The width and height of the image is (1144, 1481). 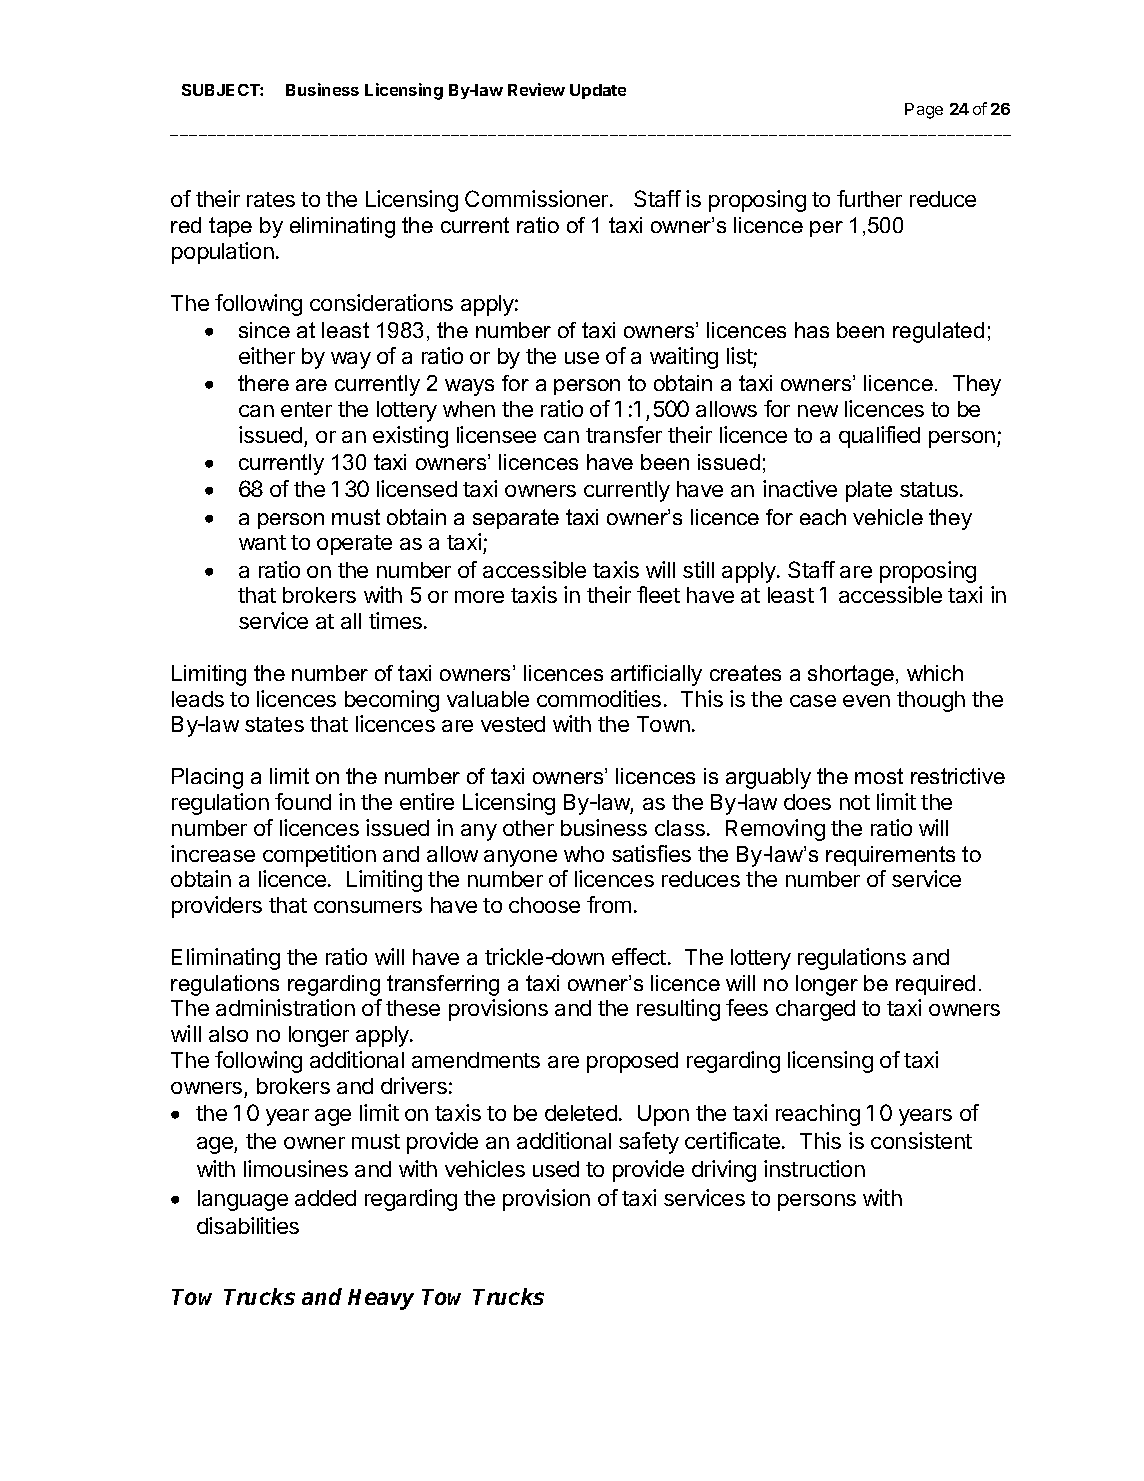 I want to click on used, so click(x=556, y=1169).
